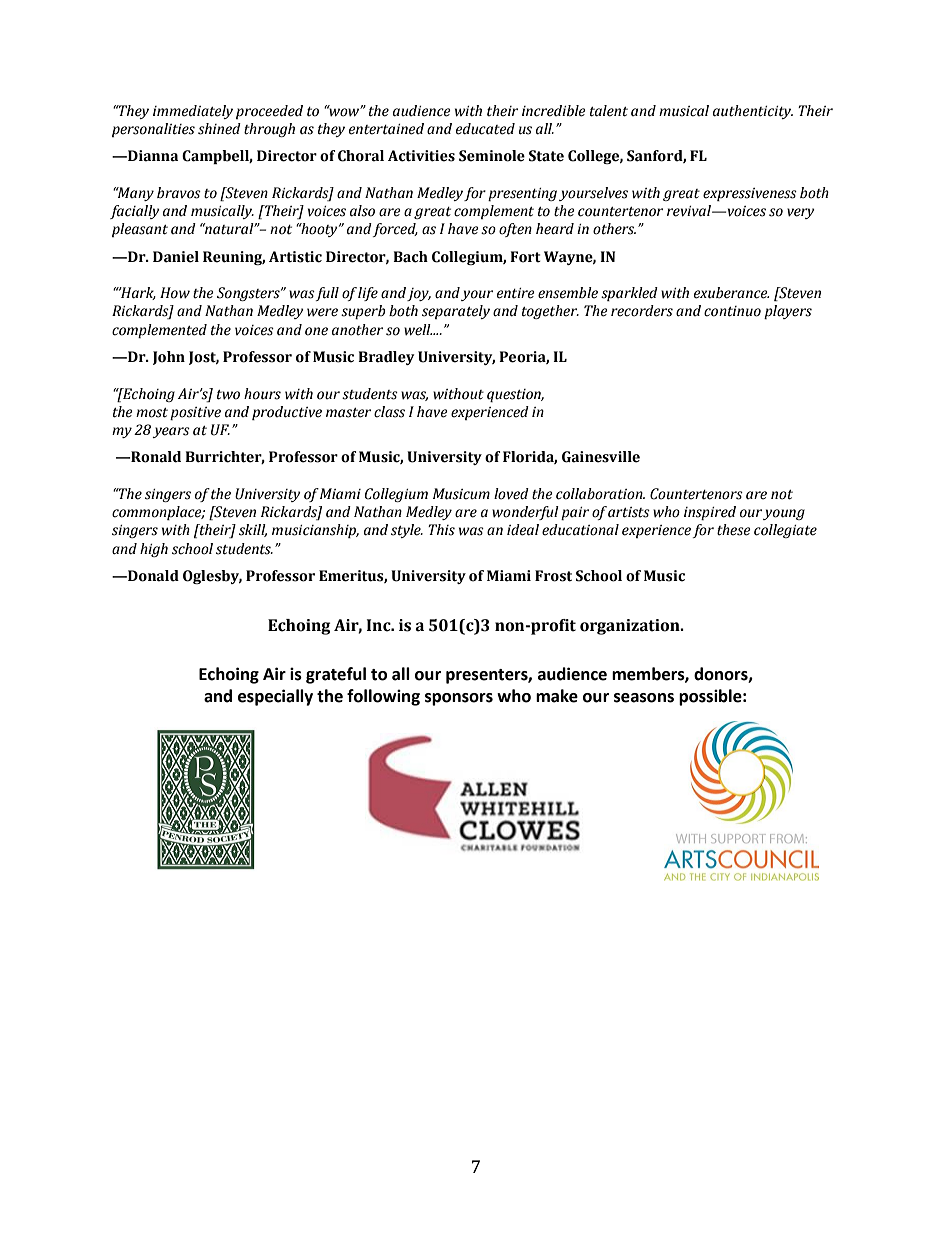 The image size is (952, 1233). Describe the element at coordinates (753, 112) in the screenshot. I see `authenticity` at that location.
